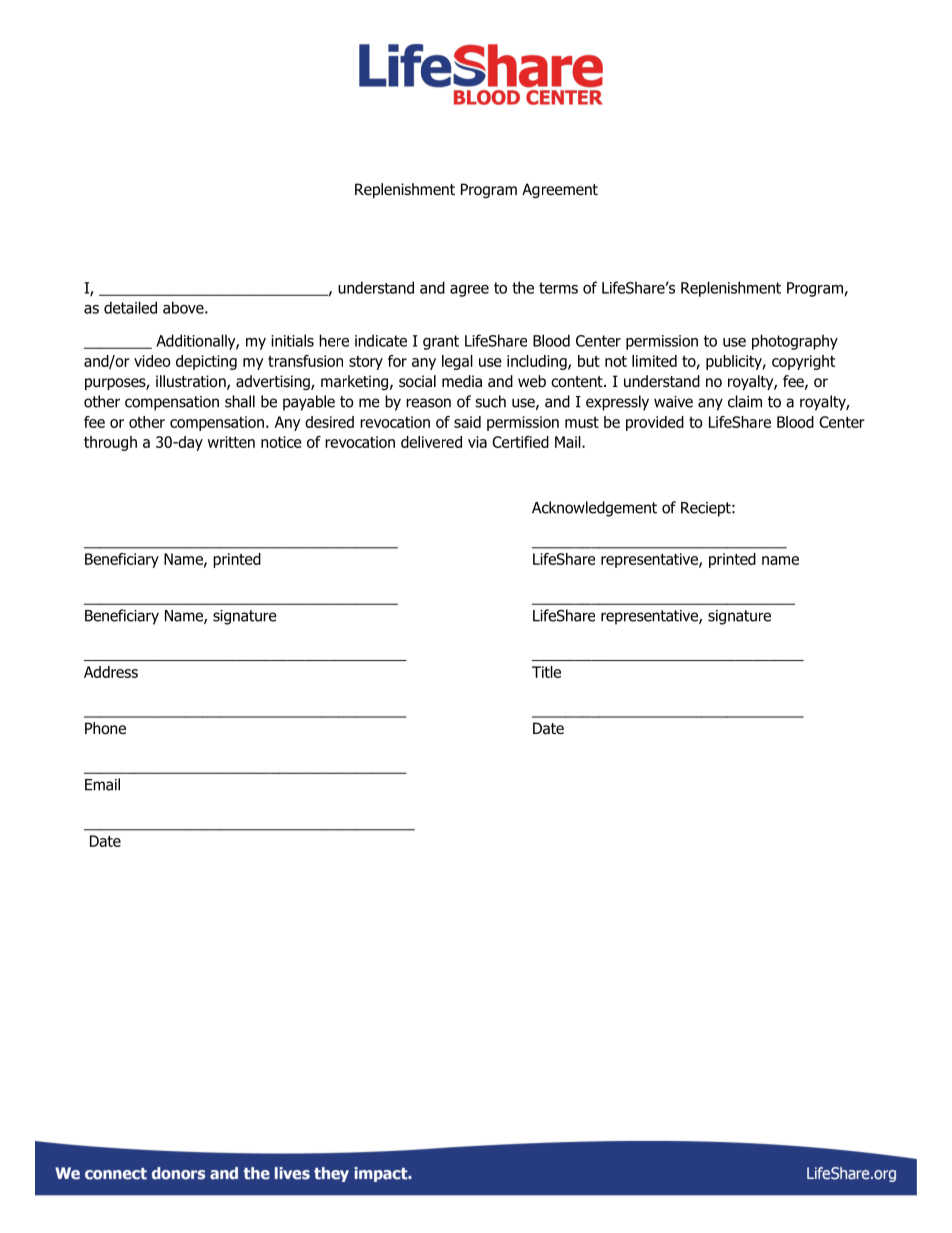 The height and width of the screenshot is (1233, 952). I want to click on written, so click(231, 442).
